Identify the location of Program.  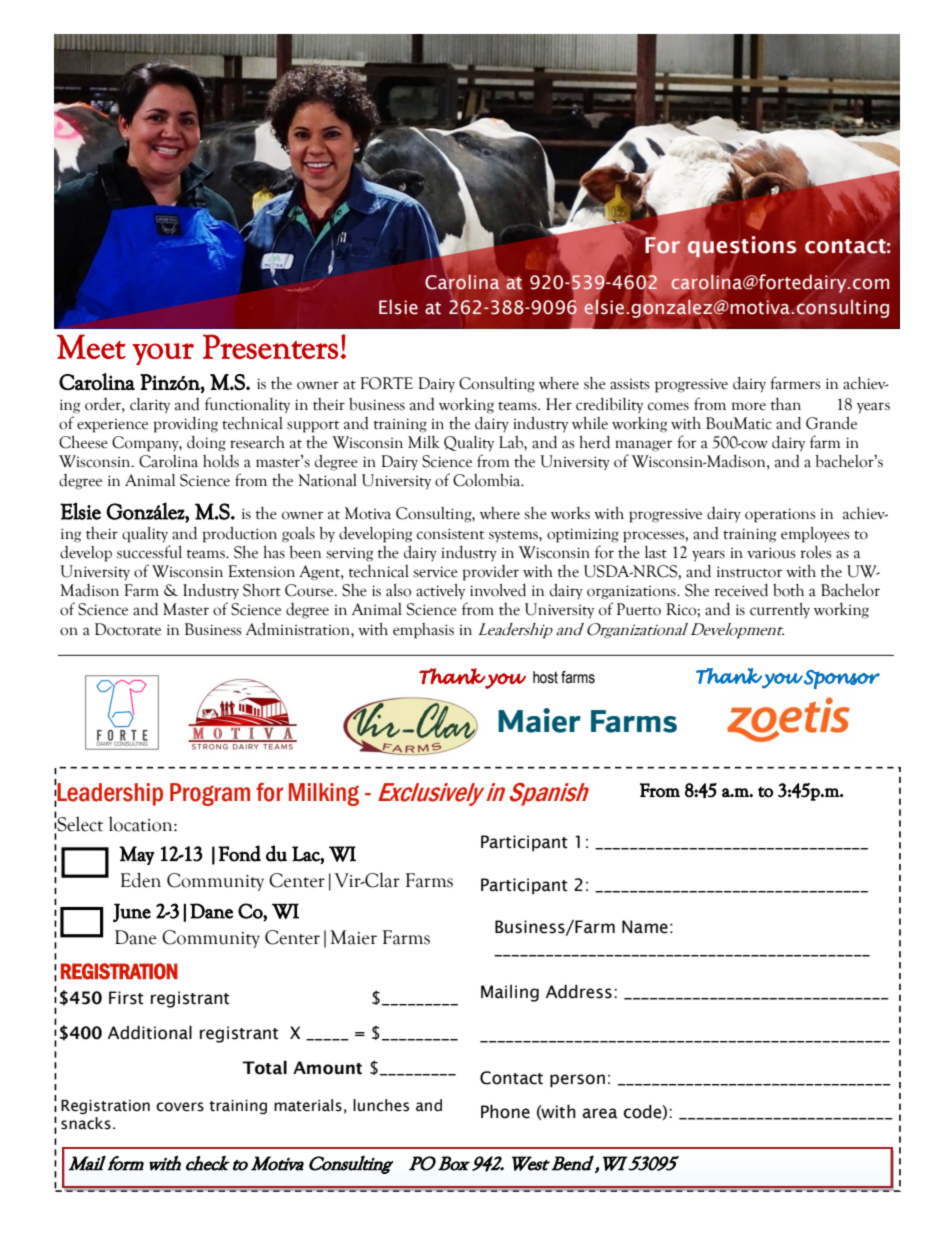
(210, 794).
